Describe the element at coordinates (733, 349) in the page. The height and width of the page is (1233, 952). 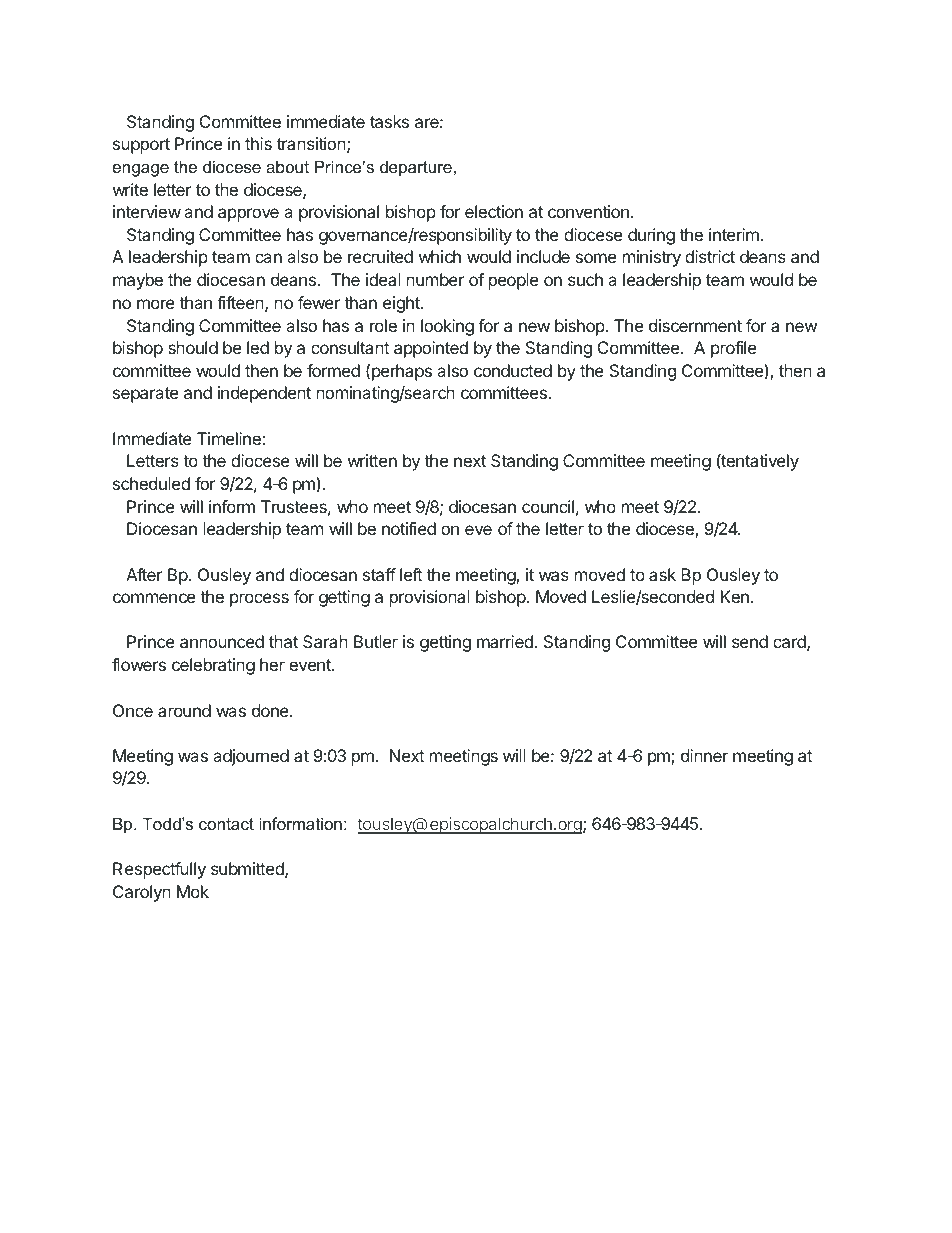
I see `profile` at that location.
